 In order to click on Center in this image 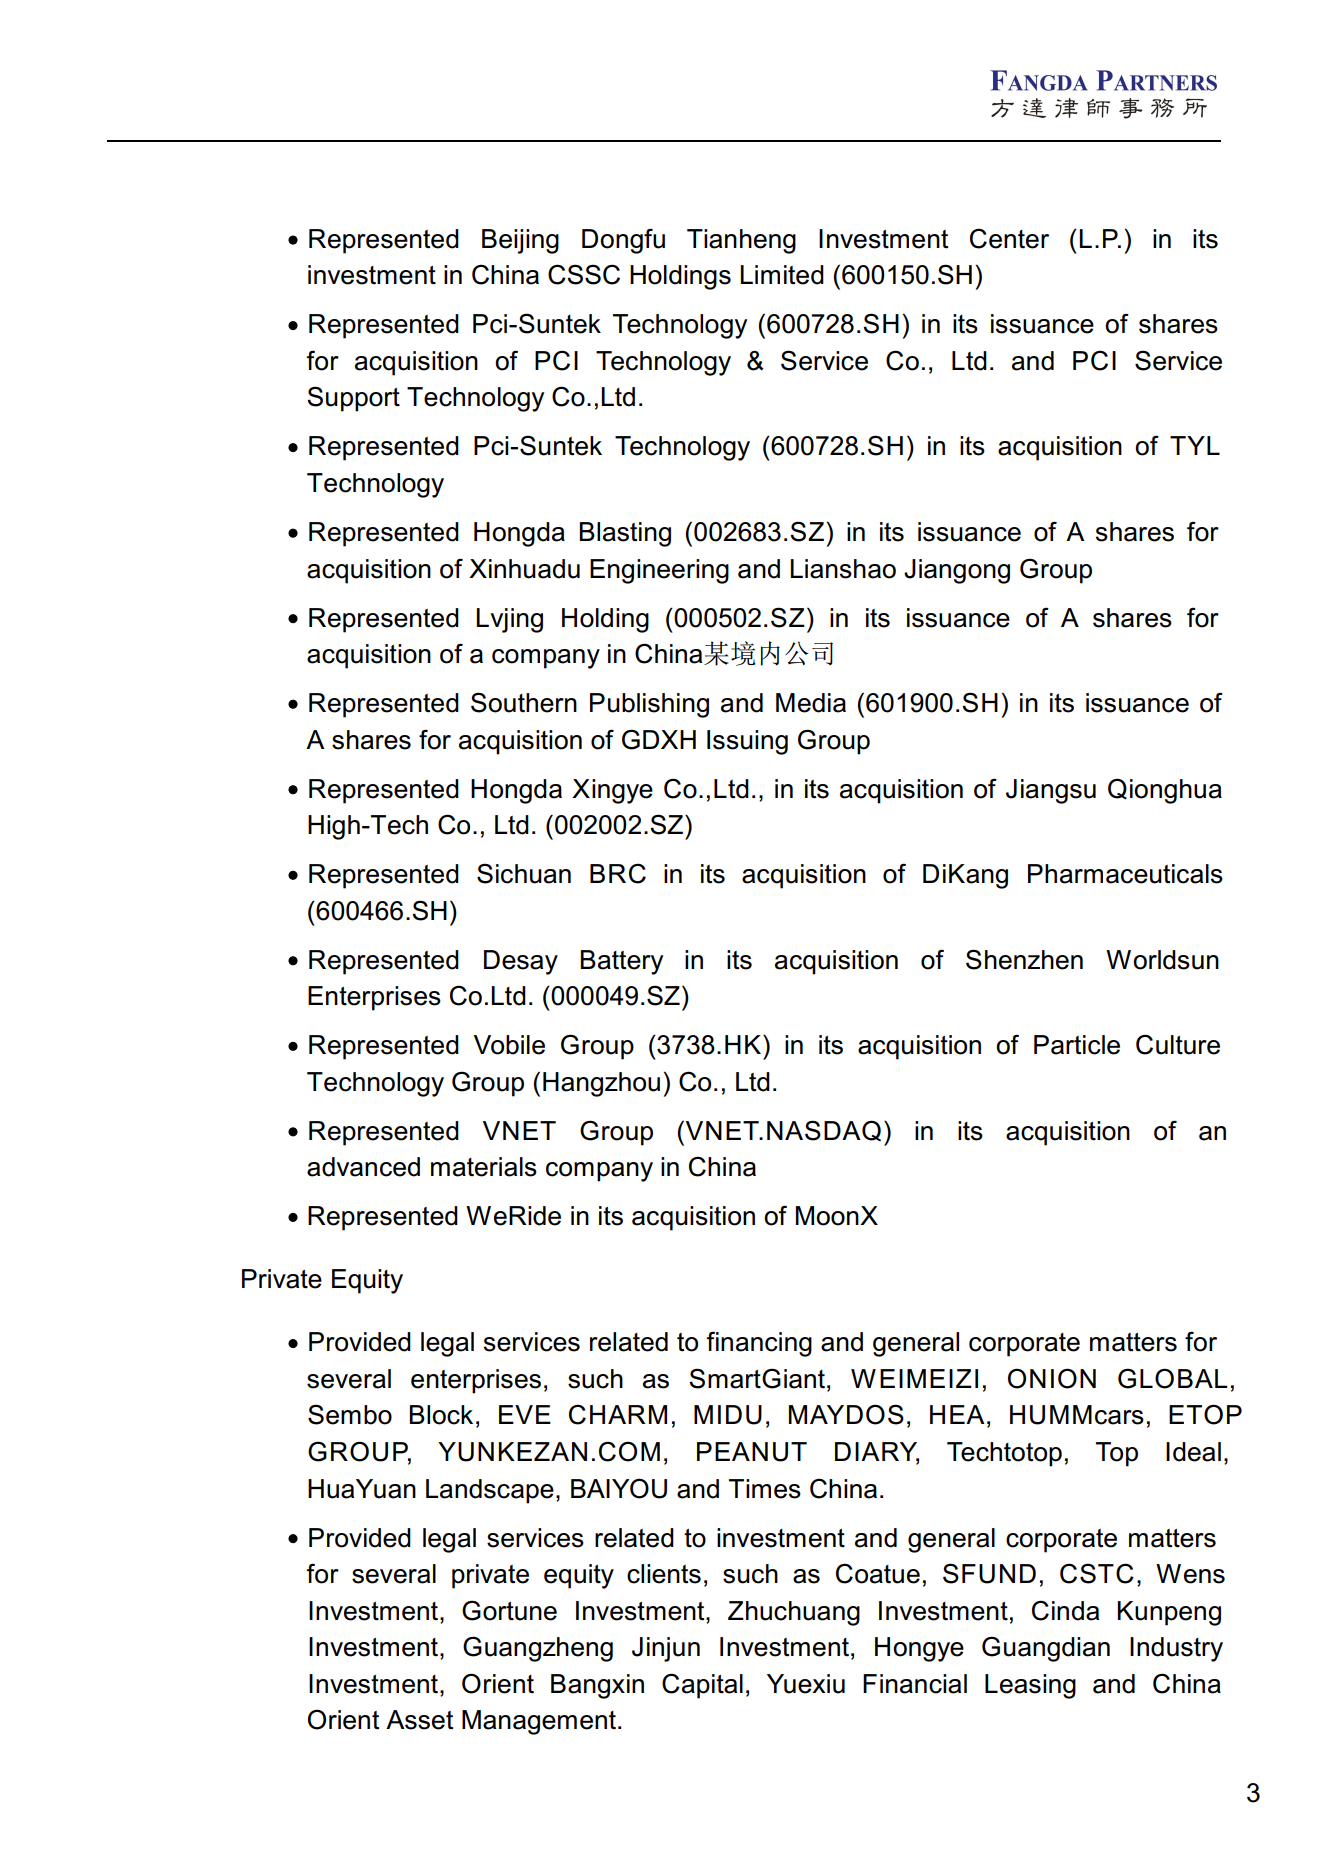, I will do `click(1009, 238)`.
